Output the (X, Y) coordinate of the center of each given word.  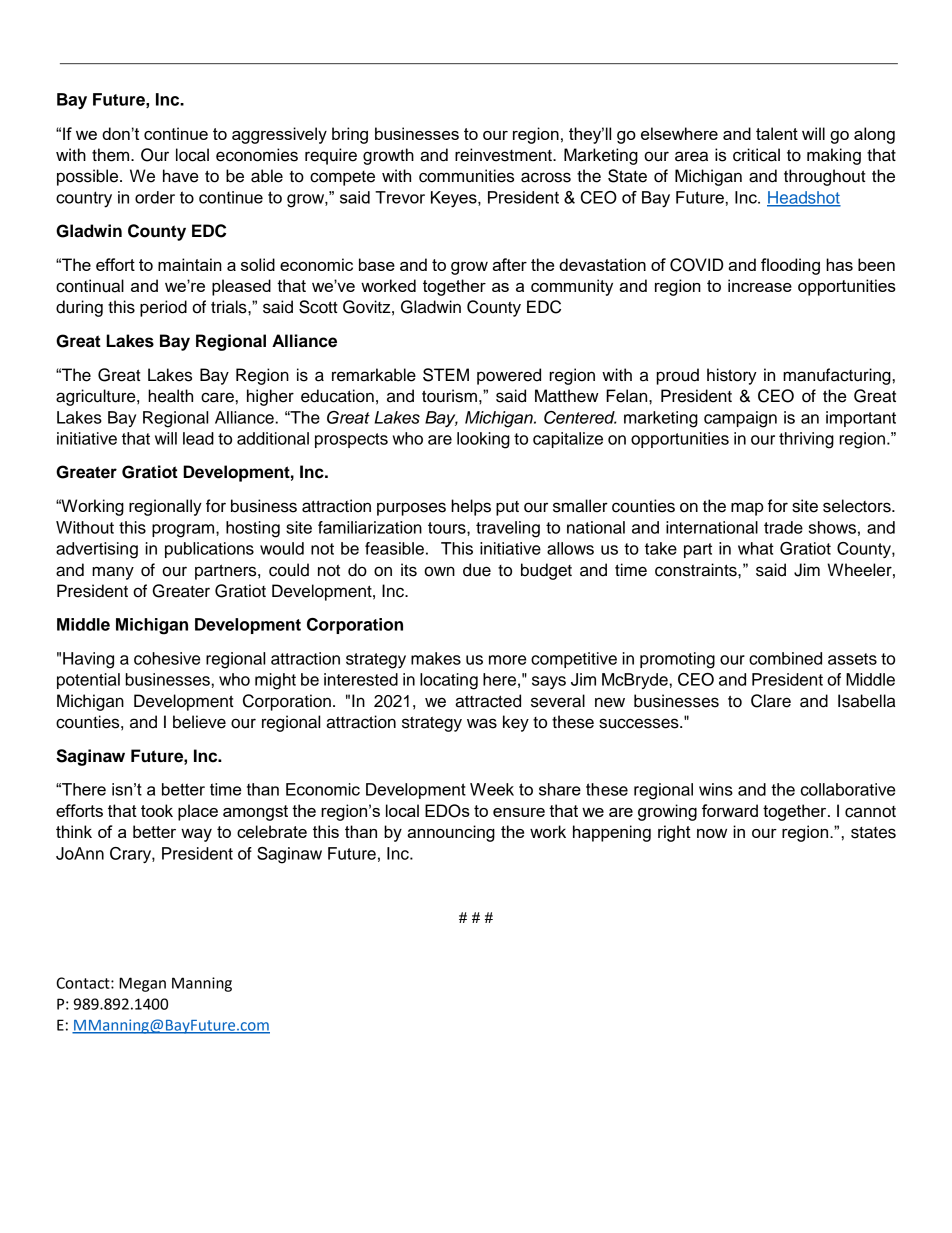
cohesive (167, 658)
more (507, 660)
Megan (142, 984)
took (157, 810)
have (180, 176)
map (747, 509)
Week (492, 789)
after (509, 264)
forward (730, 810)
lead (198, 438)
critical (756, 155)
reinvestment (504, 155)
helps (471, 507)
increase (760, 285)
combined (785, 658)
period (163, 308)
